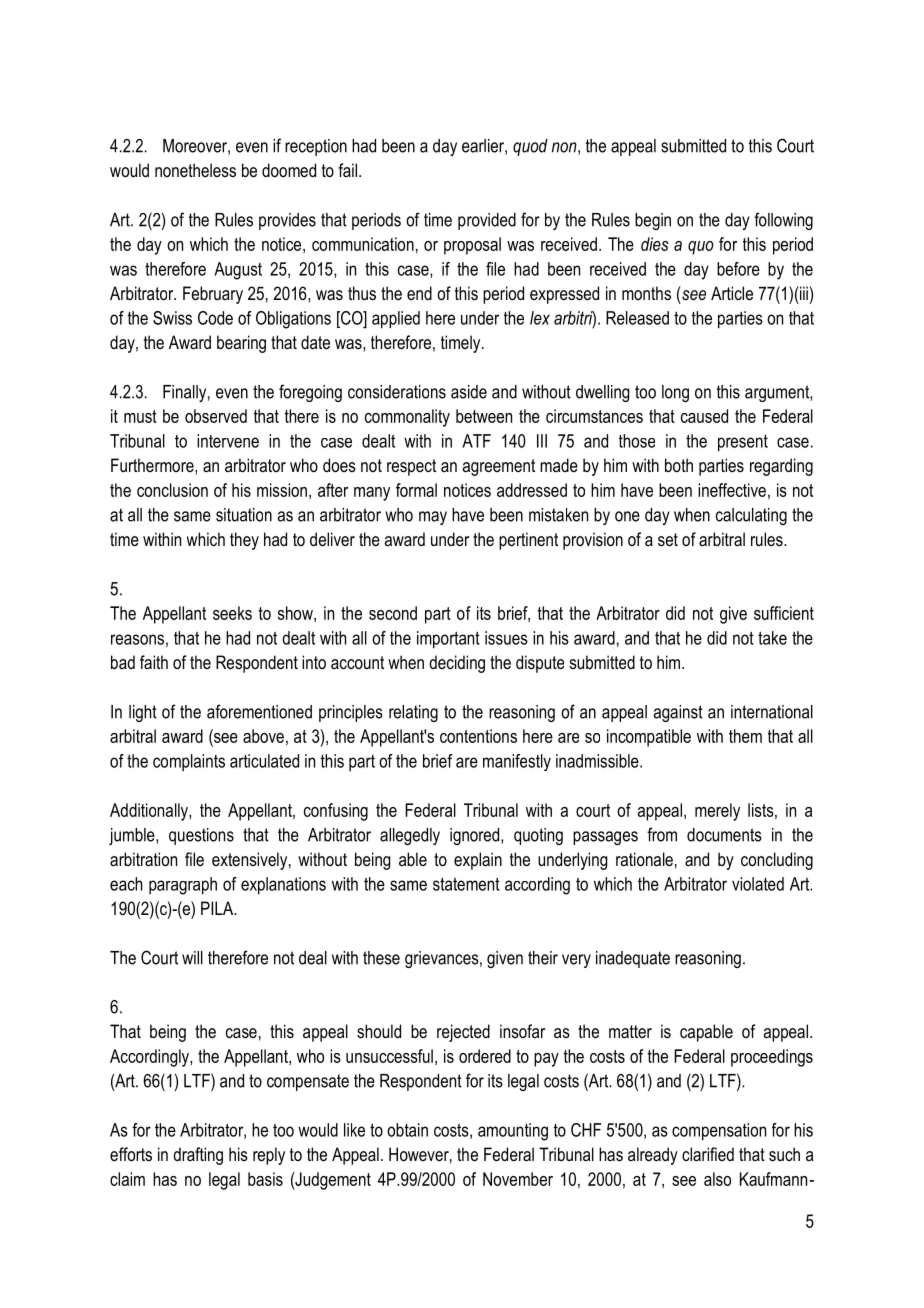 The height and width of the page is (1308, 924). What do you see at coordinates (198, 1156) in the page?
I see `drafting` at bounding box center [198, 1156].
